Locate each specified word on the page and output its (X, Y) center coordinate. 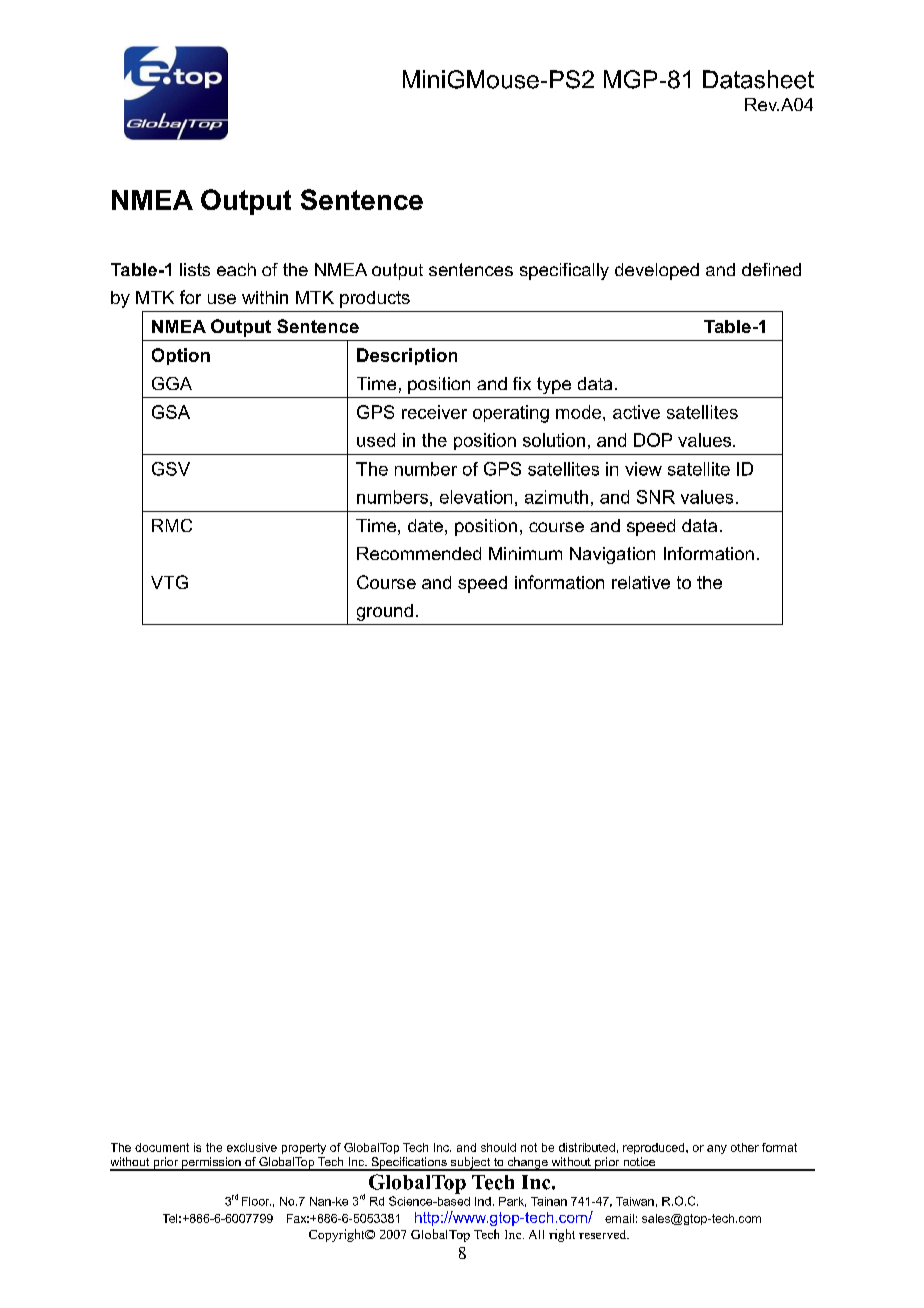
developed (657, 271)
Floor (256, 1201)
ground (385, 612)
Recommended (419, 553)
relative (641, 582)
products (375, 299)
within (265, 297)
